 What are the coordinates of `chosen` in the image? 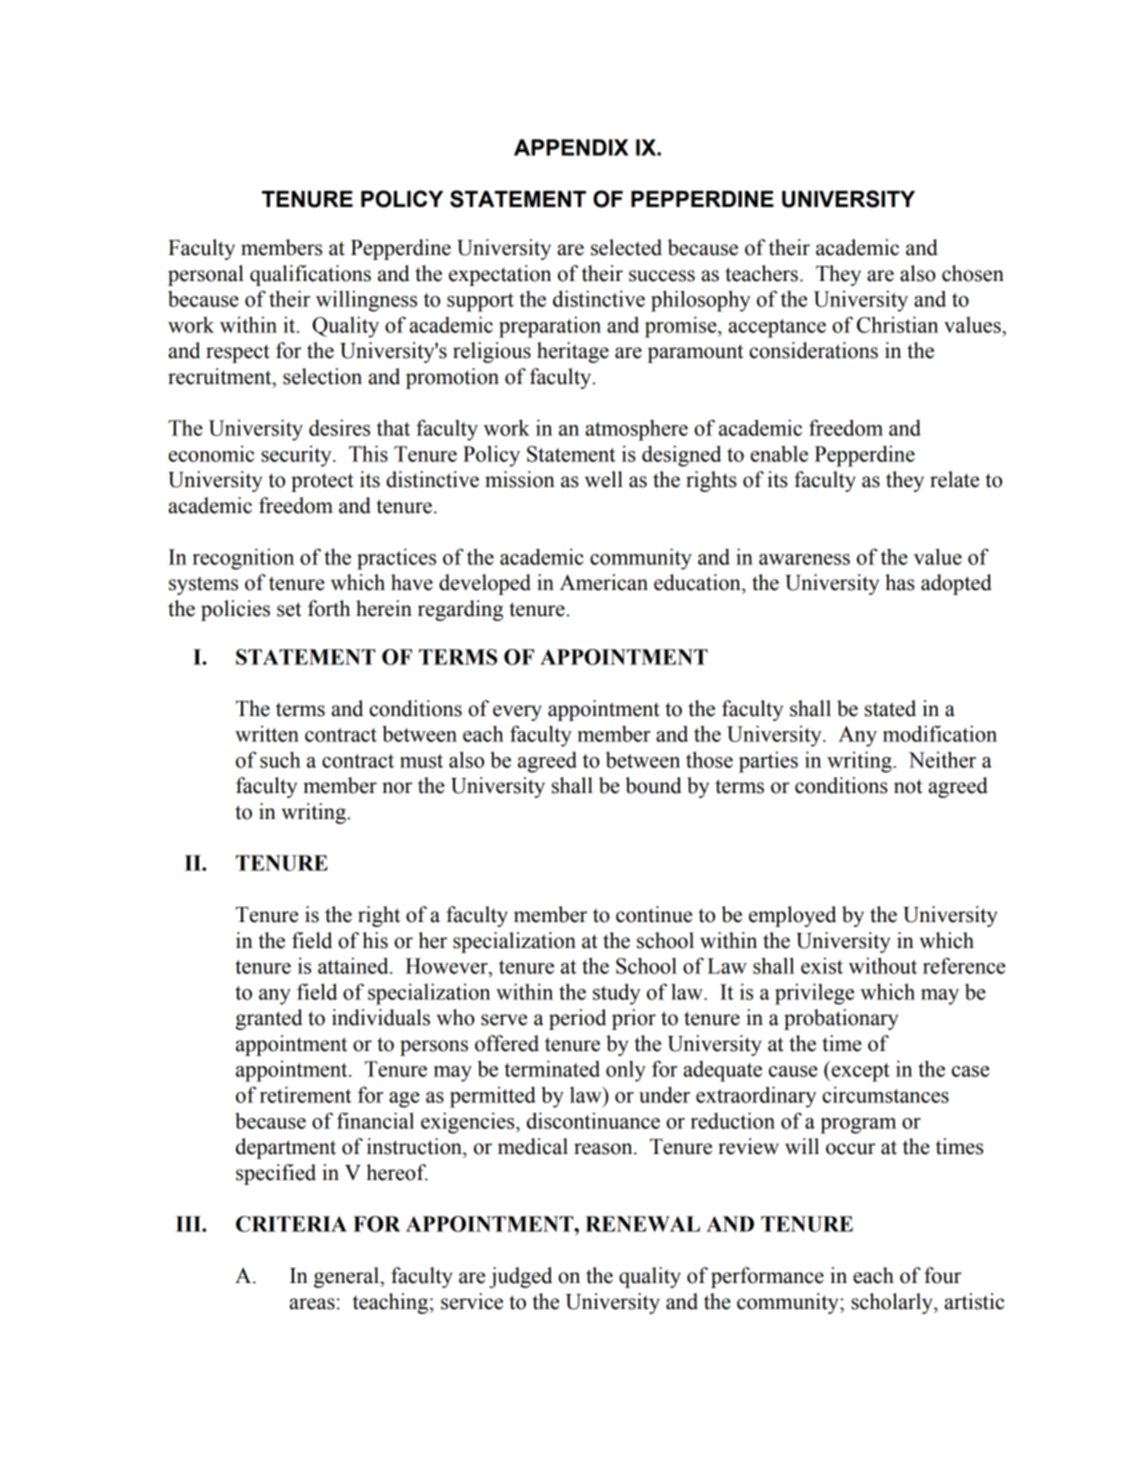 It's located at (973, 273).
